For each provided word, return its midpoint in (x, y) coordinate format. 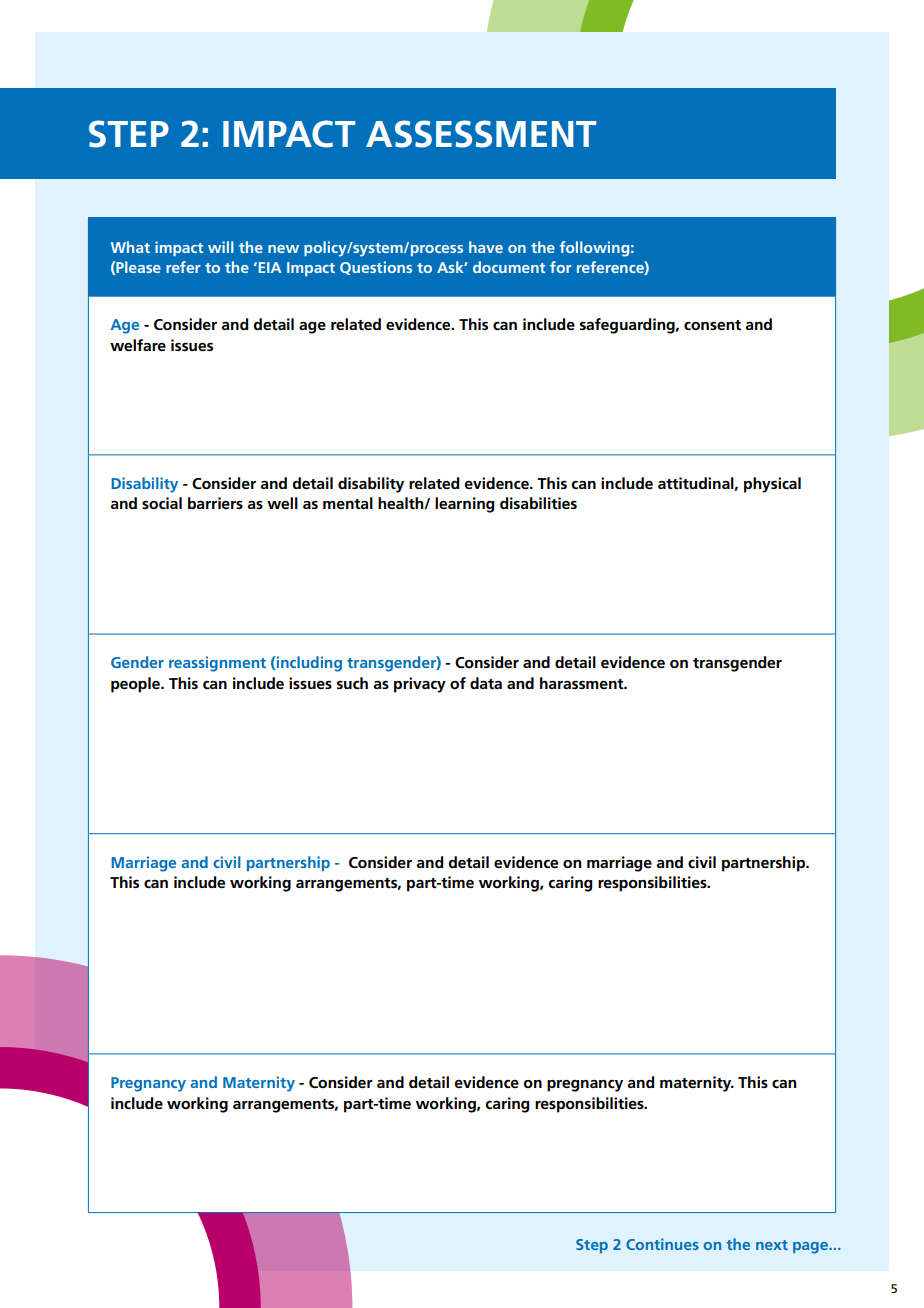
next (772, 1245)
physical (772, 485)
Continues (662, 1244)
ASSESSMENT (481, 134)
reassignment (217, 664)
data (486, 683)
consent (712, 325)
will (221, 247)
